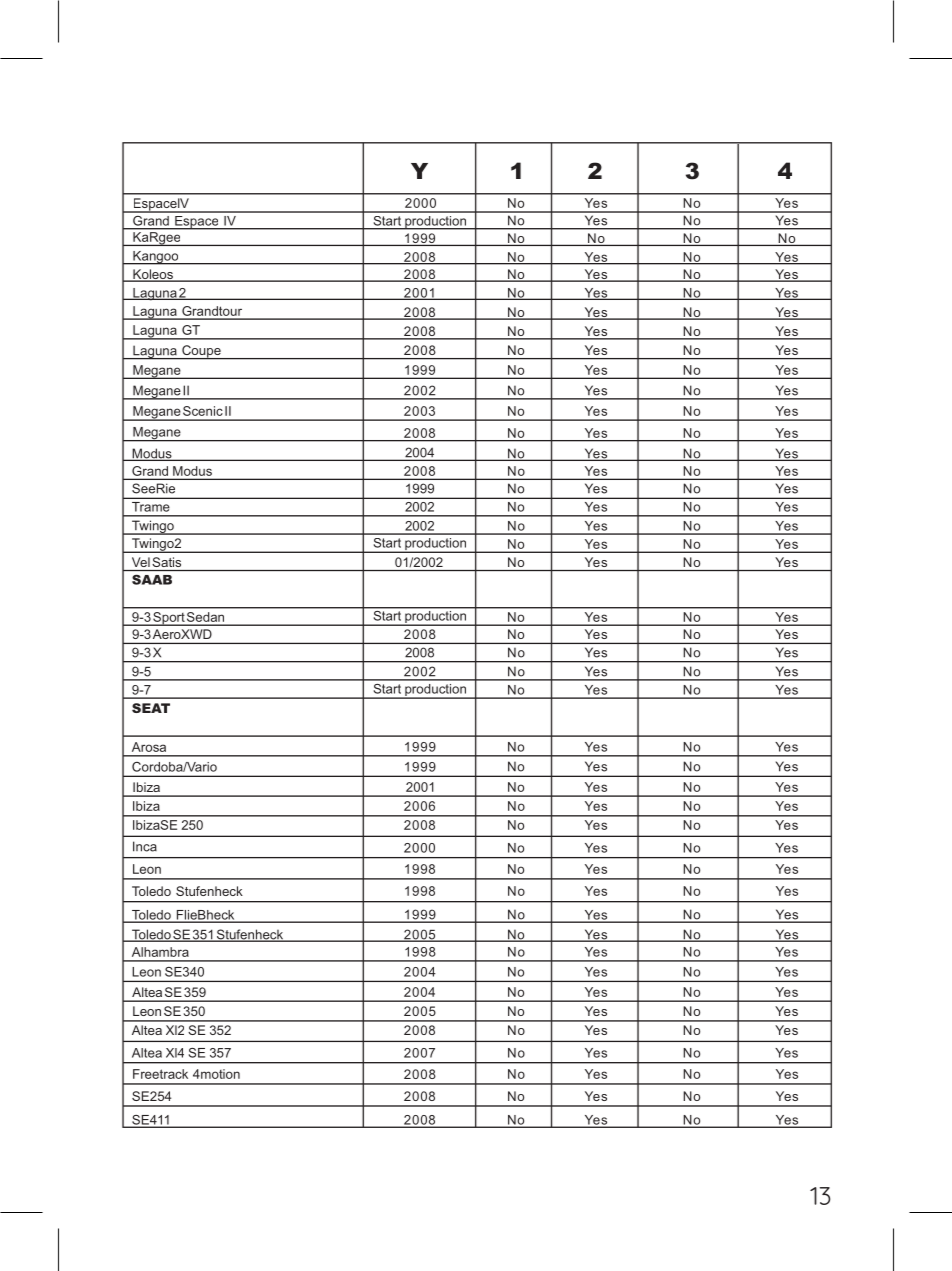  What do you see at coordinates (151, 708) in the screenshot?
I see `SEAT` at bounding box center [151, 708].
